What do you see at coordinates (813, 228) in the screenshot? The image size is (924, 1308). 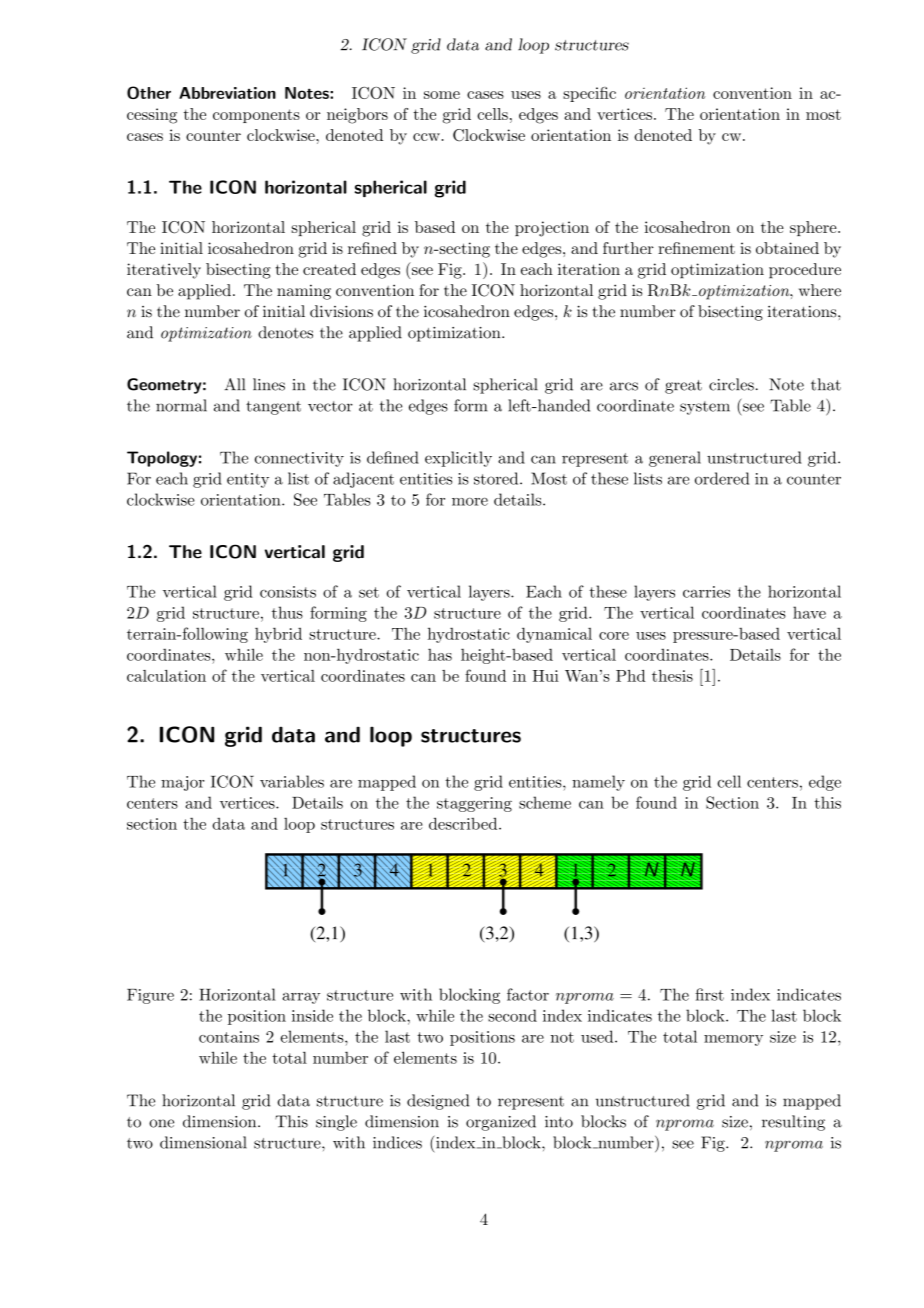 I see `sphere` at bounding box center [813, 228].
